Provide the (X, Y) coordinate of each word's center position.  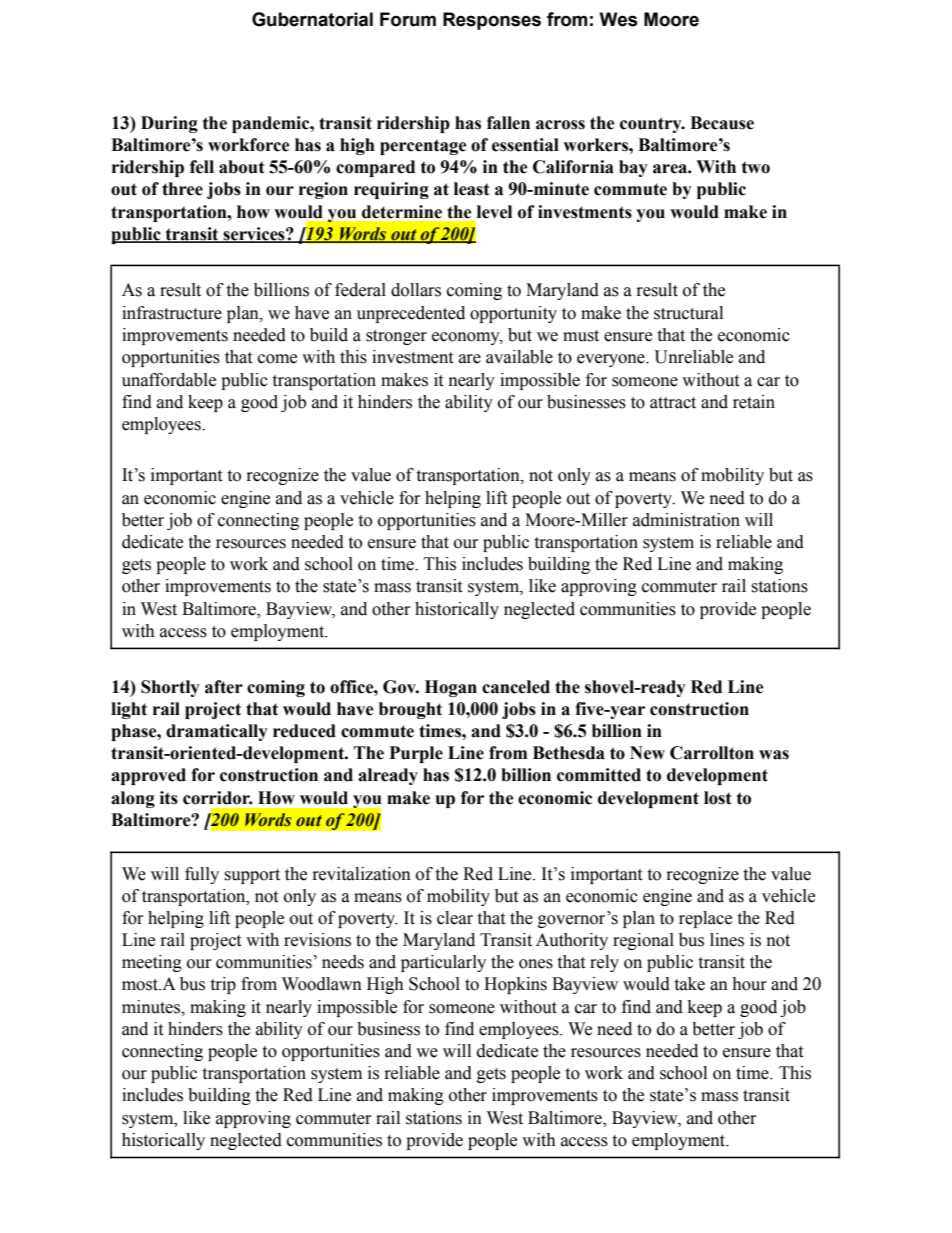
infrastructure (172, 313)
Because (722, 123)
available (519, 357)
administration (686, 520)
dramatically (217, 732)
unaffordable (169, 380)
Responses (492, 21)
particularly (443, 963)
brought (410, 710)
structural (688, 313)
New (647, 753)
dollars (416, 290)
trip (223, 985)
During (169, 124)
